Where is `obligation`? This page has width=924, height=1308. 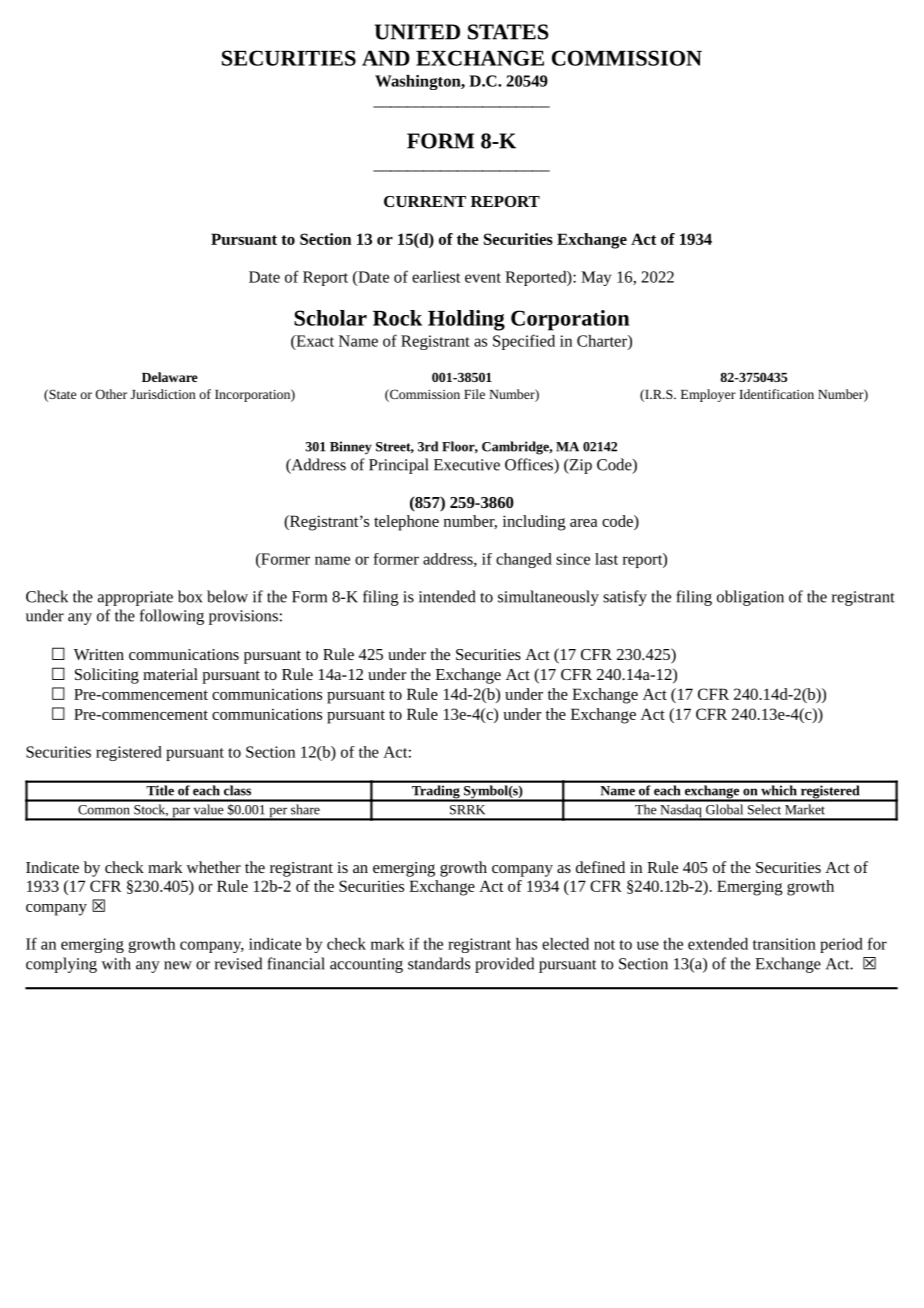 obligation is located at coordinates (750, 598).
